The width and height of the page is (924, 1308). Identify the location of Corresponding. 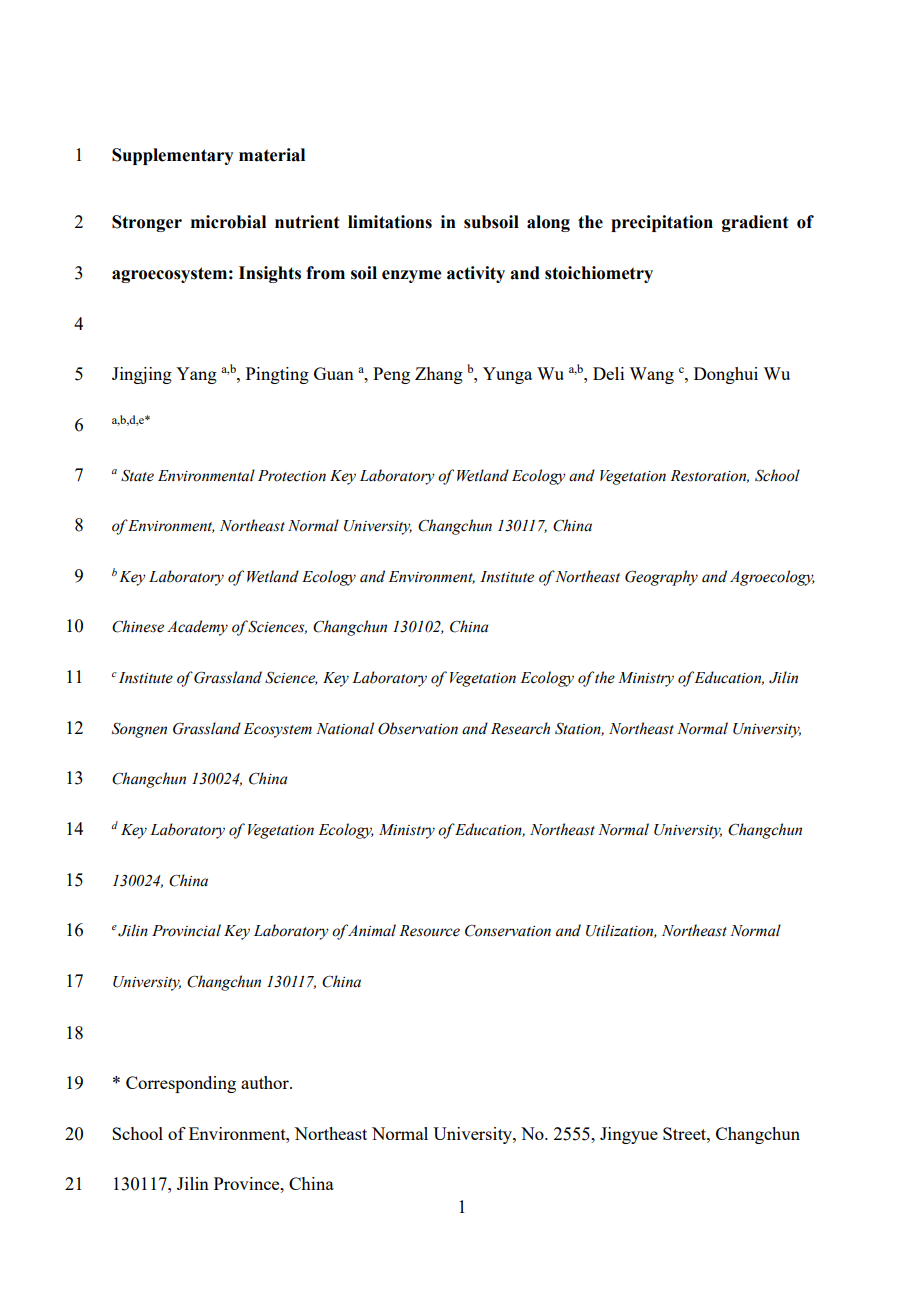
(181, 1084).
